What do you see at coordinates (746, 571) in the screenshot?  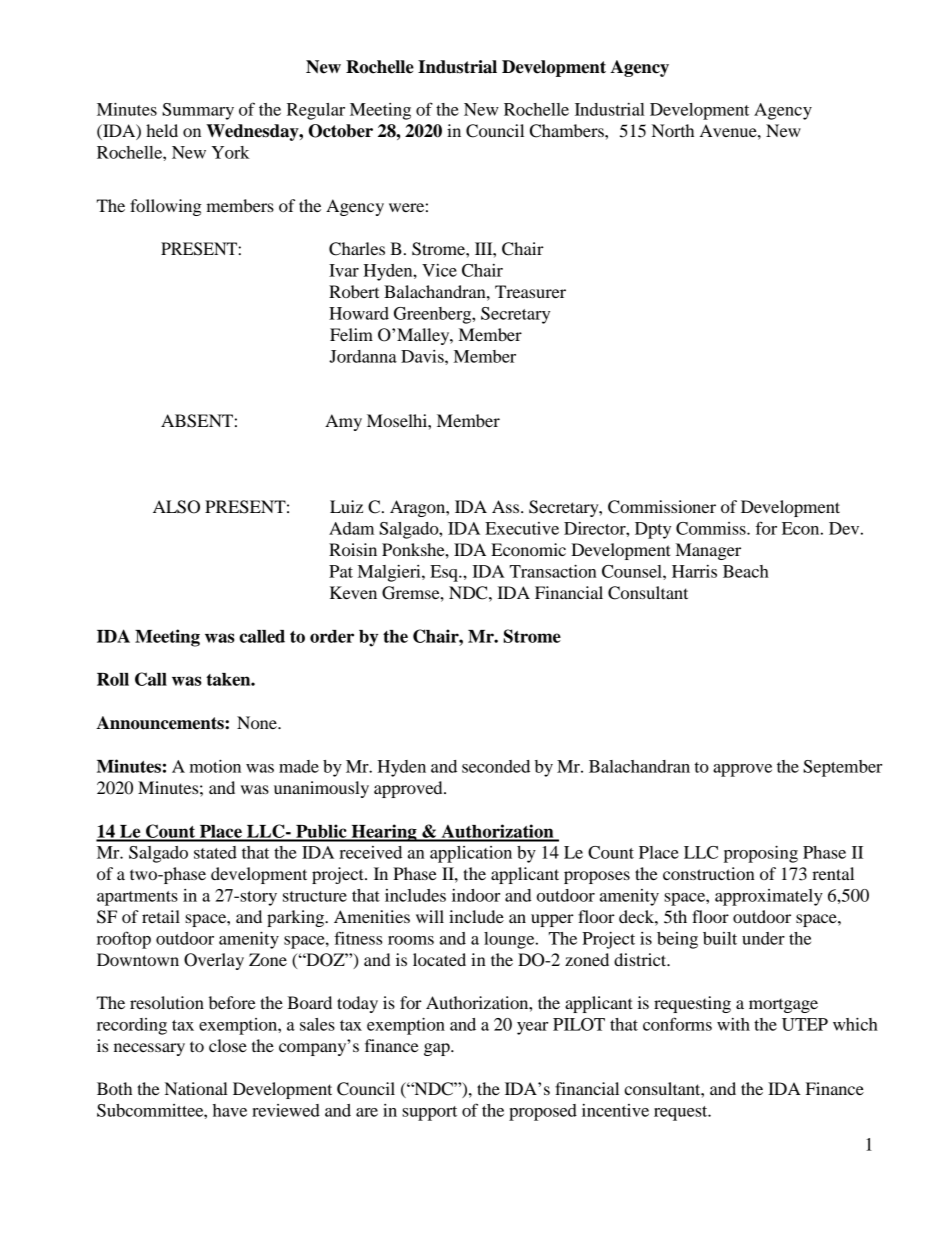 I see `Beach` at bounding box center [746, 571].
